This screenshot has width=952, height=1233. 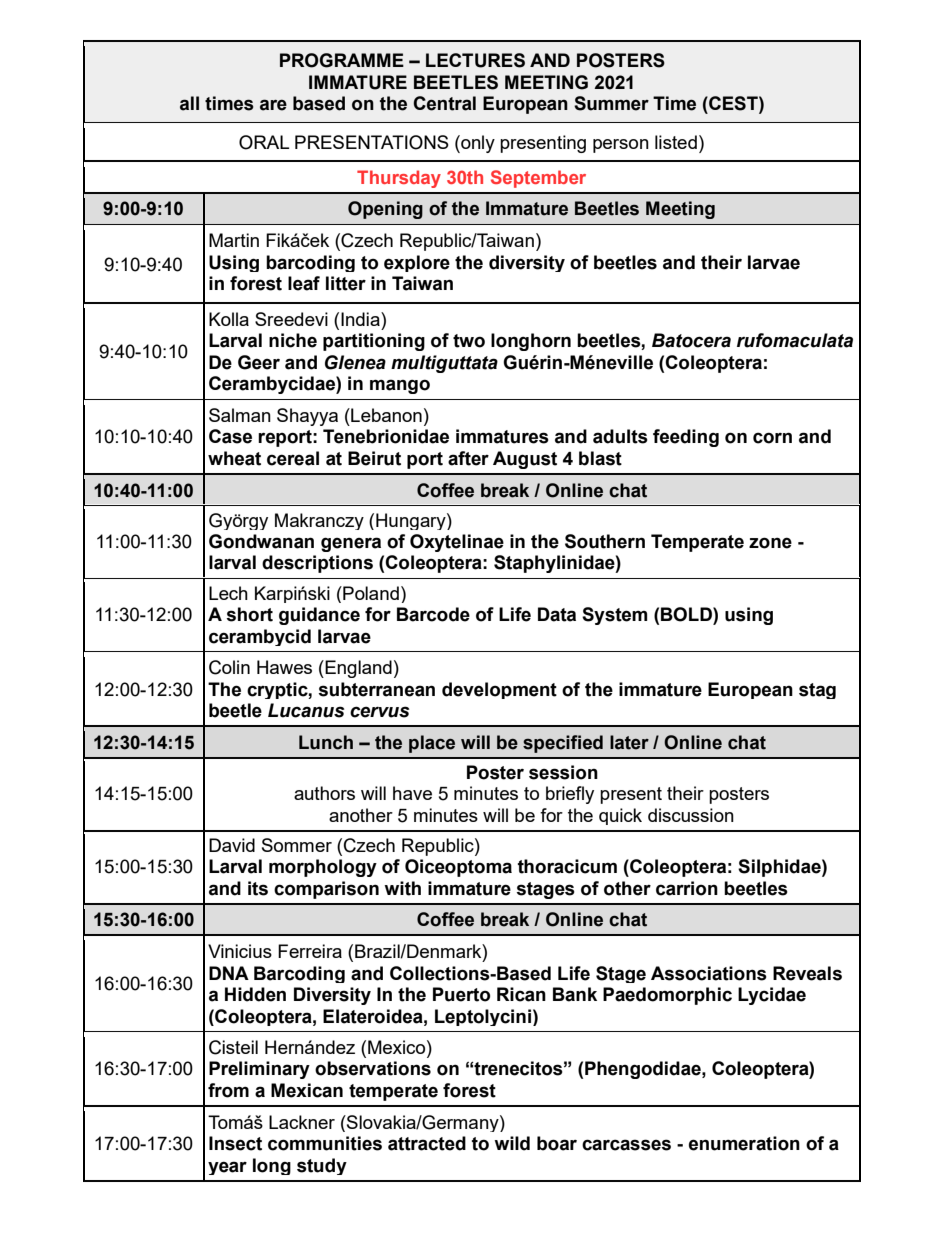 What do you see at coordinates (227, 1168) in the screenshot?
I see `year` at bounding box center [227, 1168].
